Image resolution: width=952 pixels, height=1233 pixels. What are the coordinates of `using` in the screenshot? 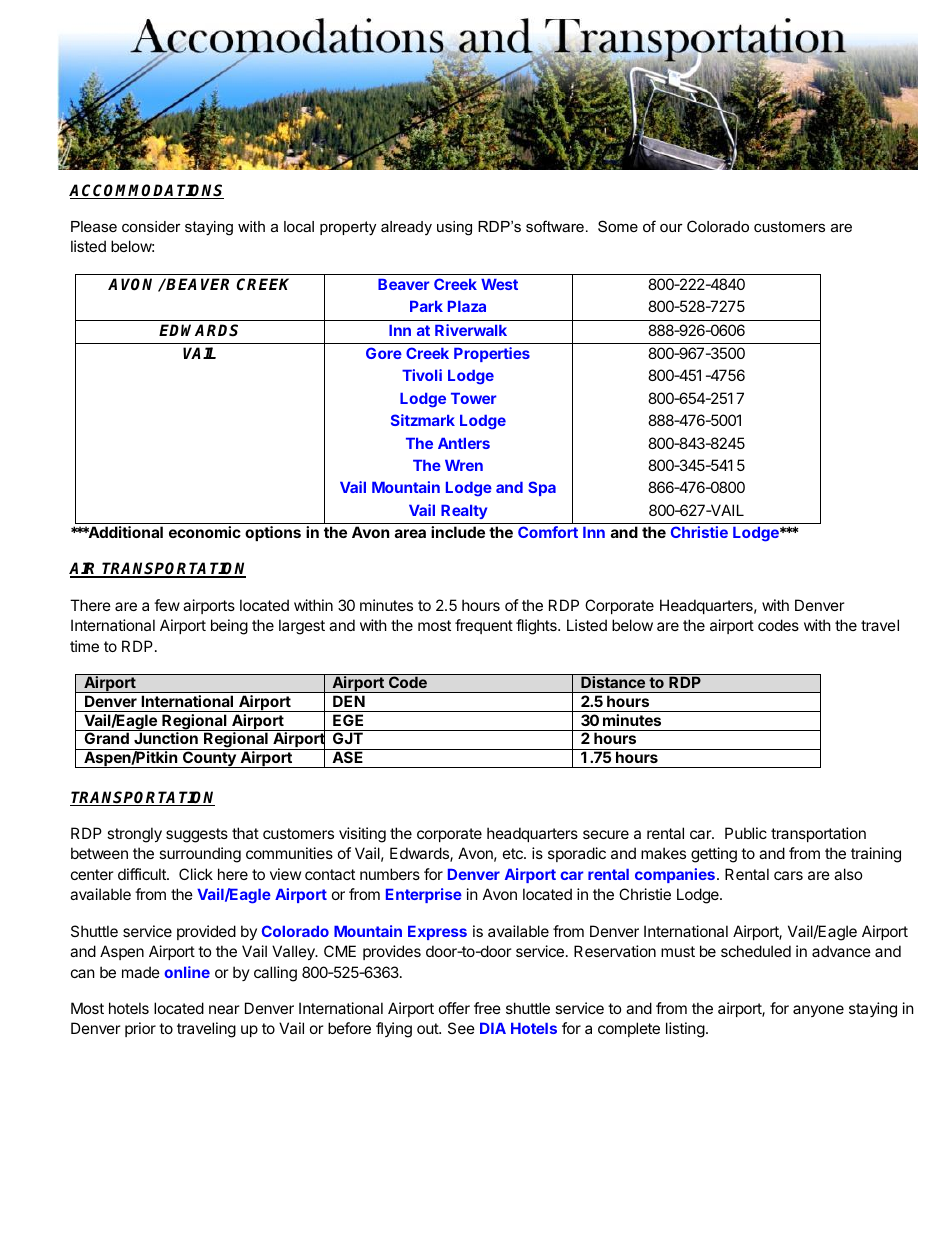 It's located at (454, 228).
